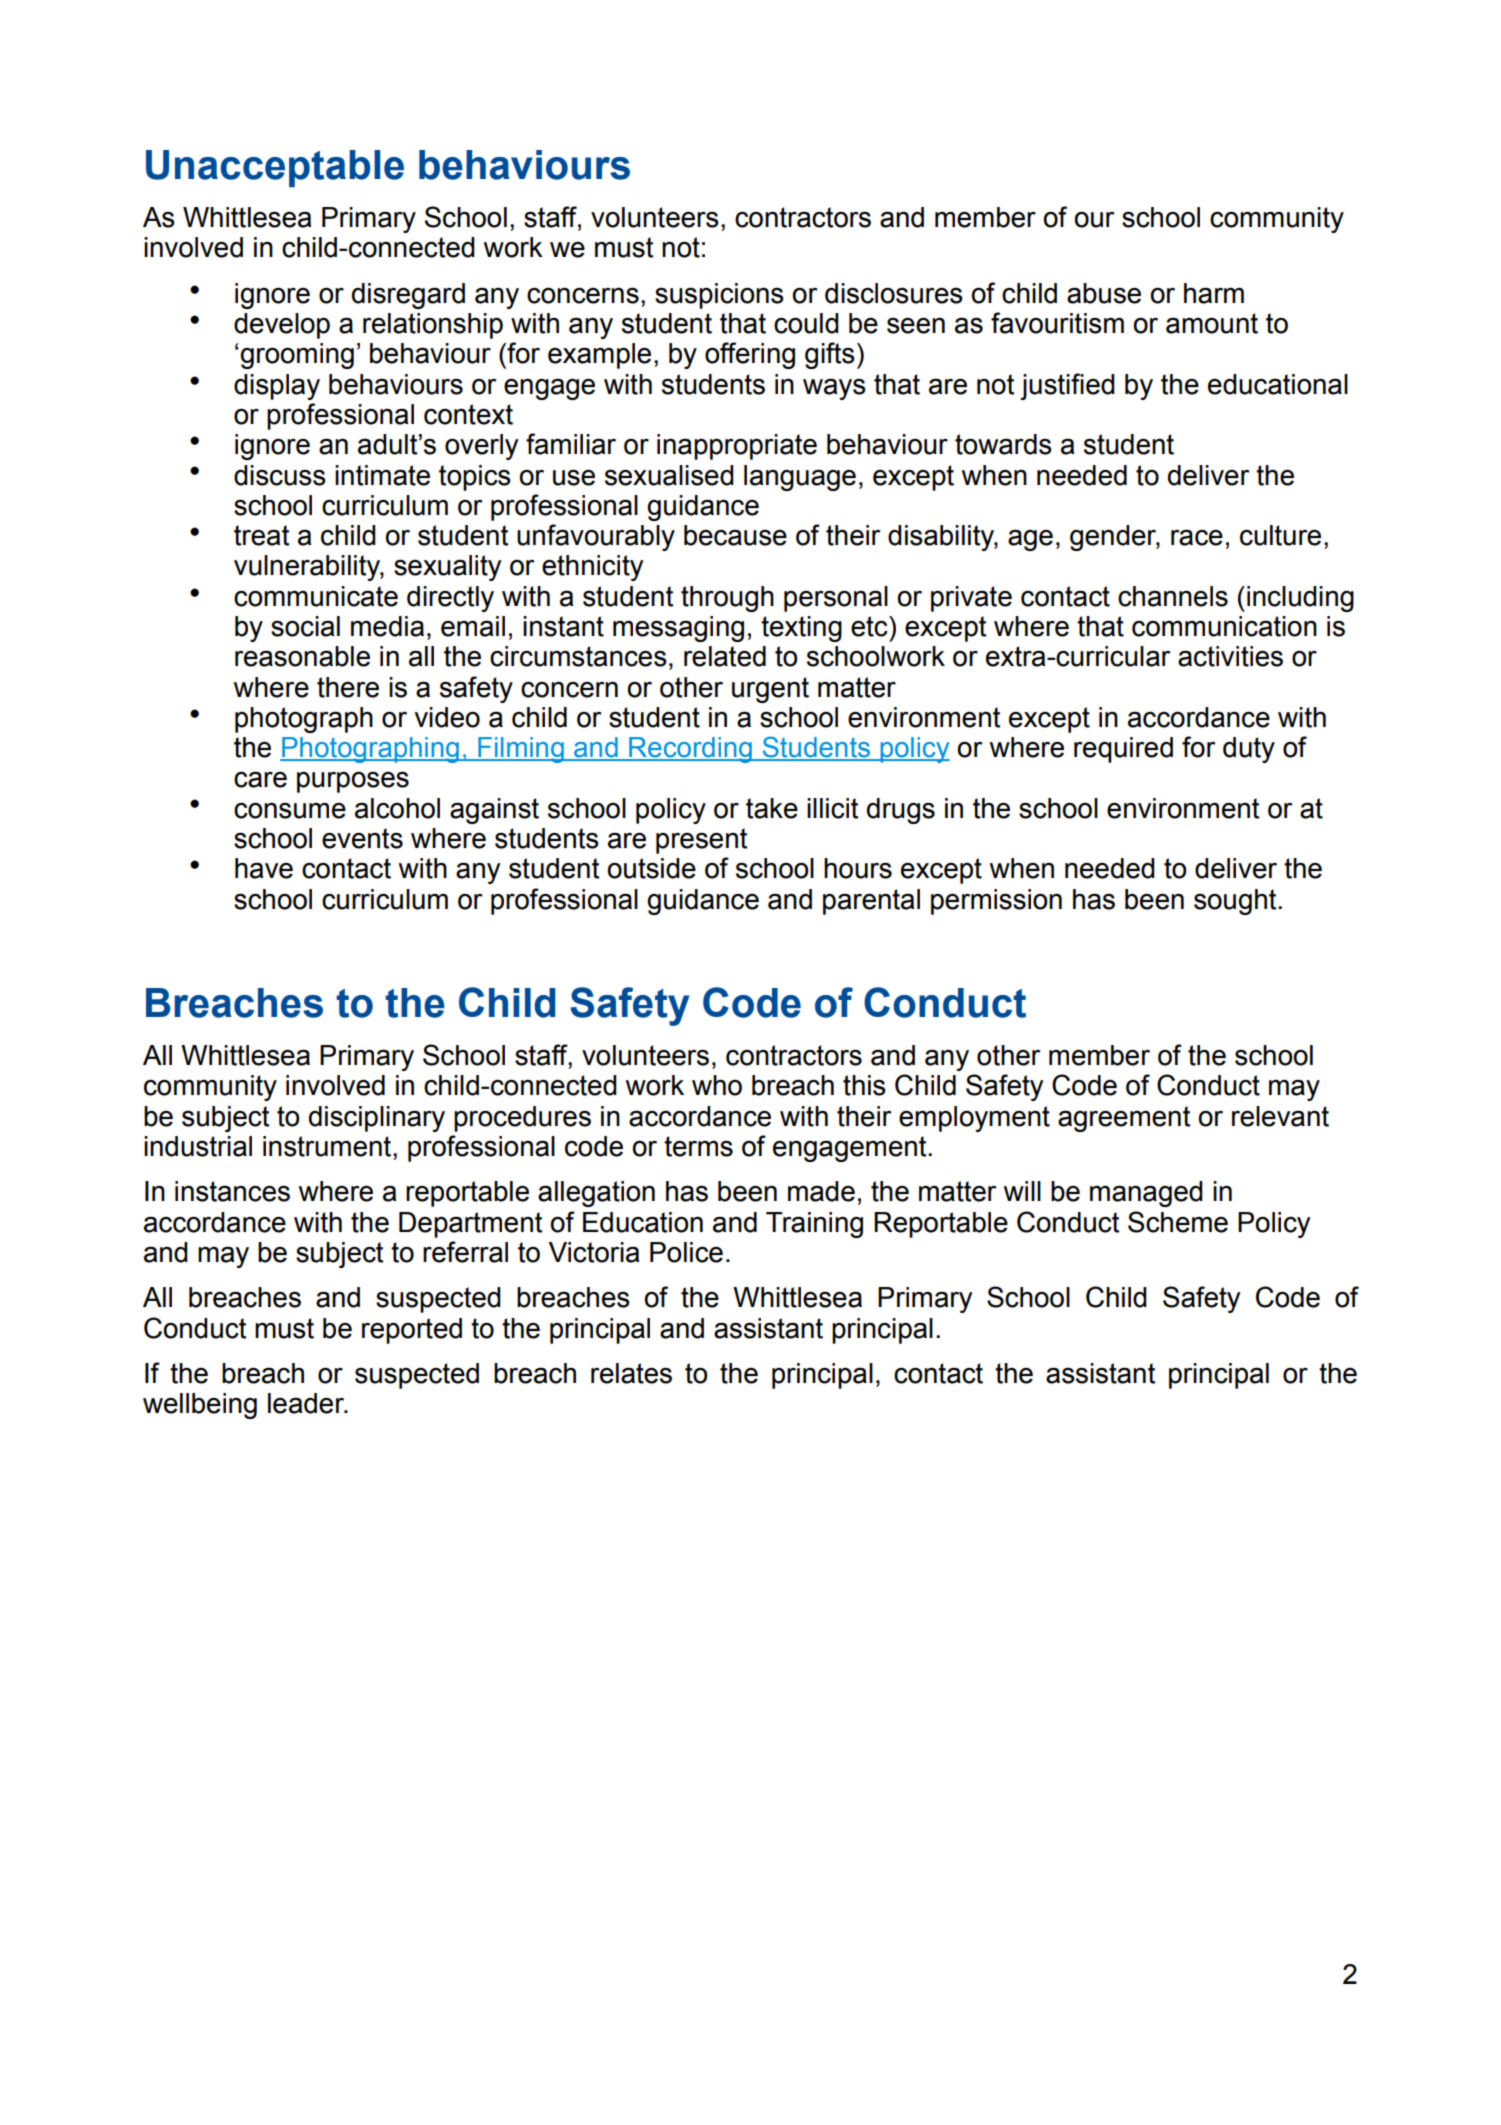 This screenshot has width=1501, height=2125. Describe the element at coordinates (264, 868) in the screenshot. I see `have` at that location.
